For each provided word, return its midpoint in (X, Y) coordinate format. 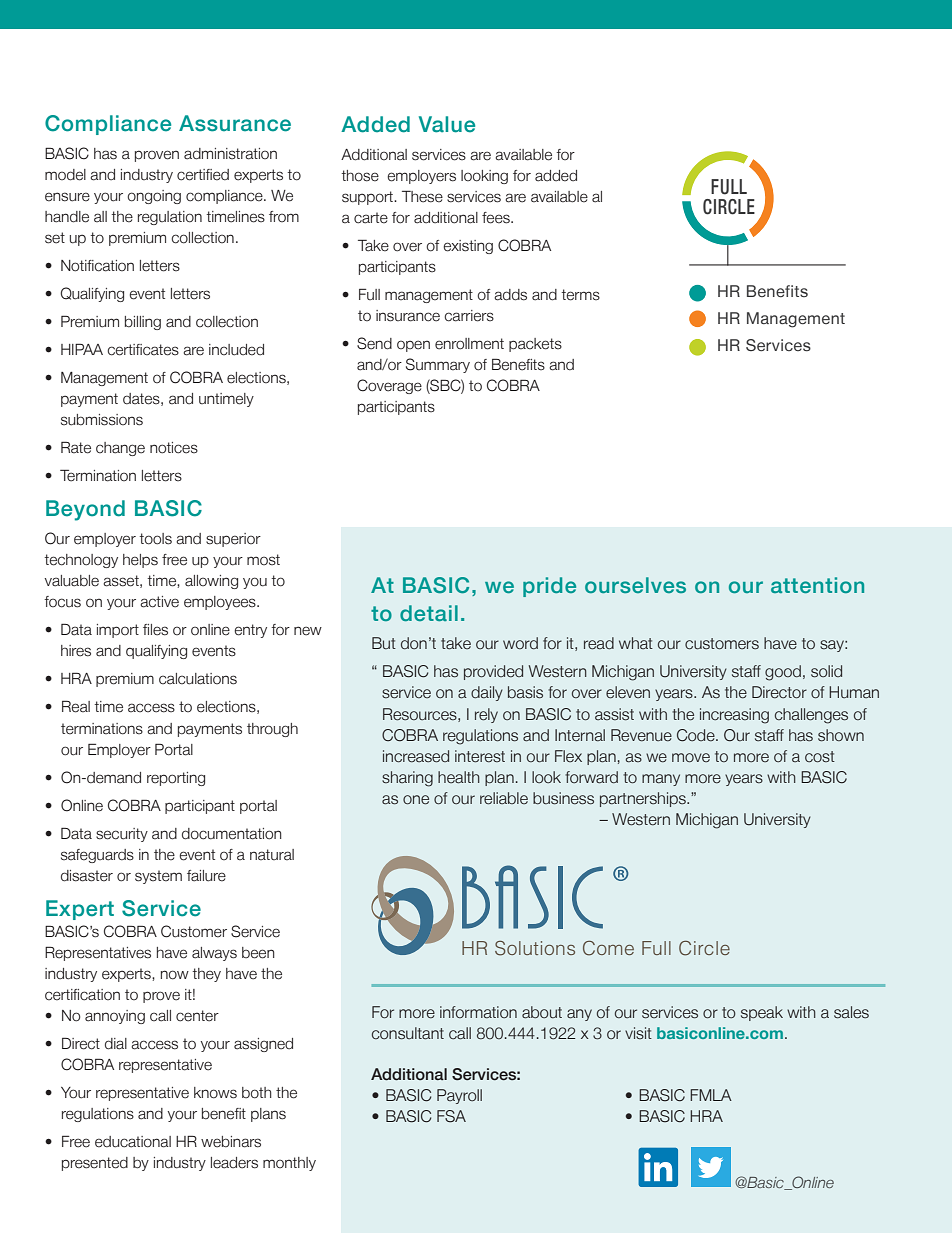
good (783, 673)
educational (133, 1142)
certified (203, 175)
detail (429, 613)
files (155, 630)
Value (447, 124)
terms (580, 295)
